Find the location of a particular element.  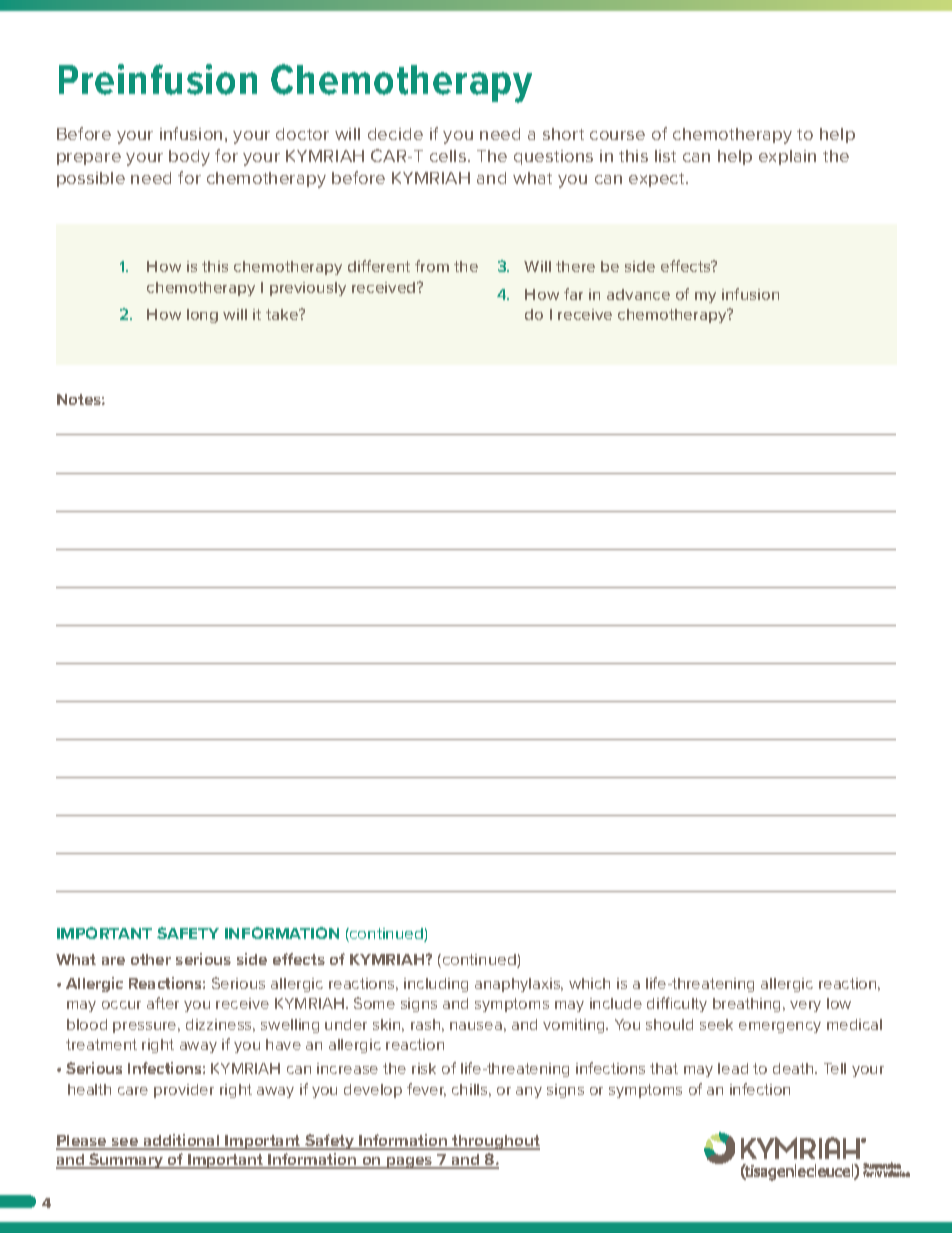

far is located at coordinates (573, 294).
